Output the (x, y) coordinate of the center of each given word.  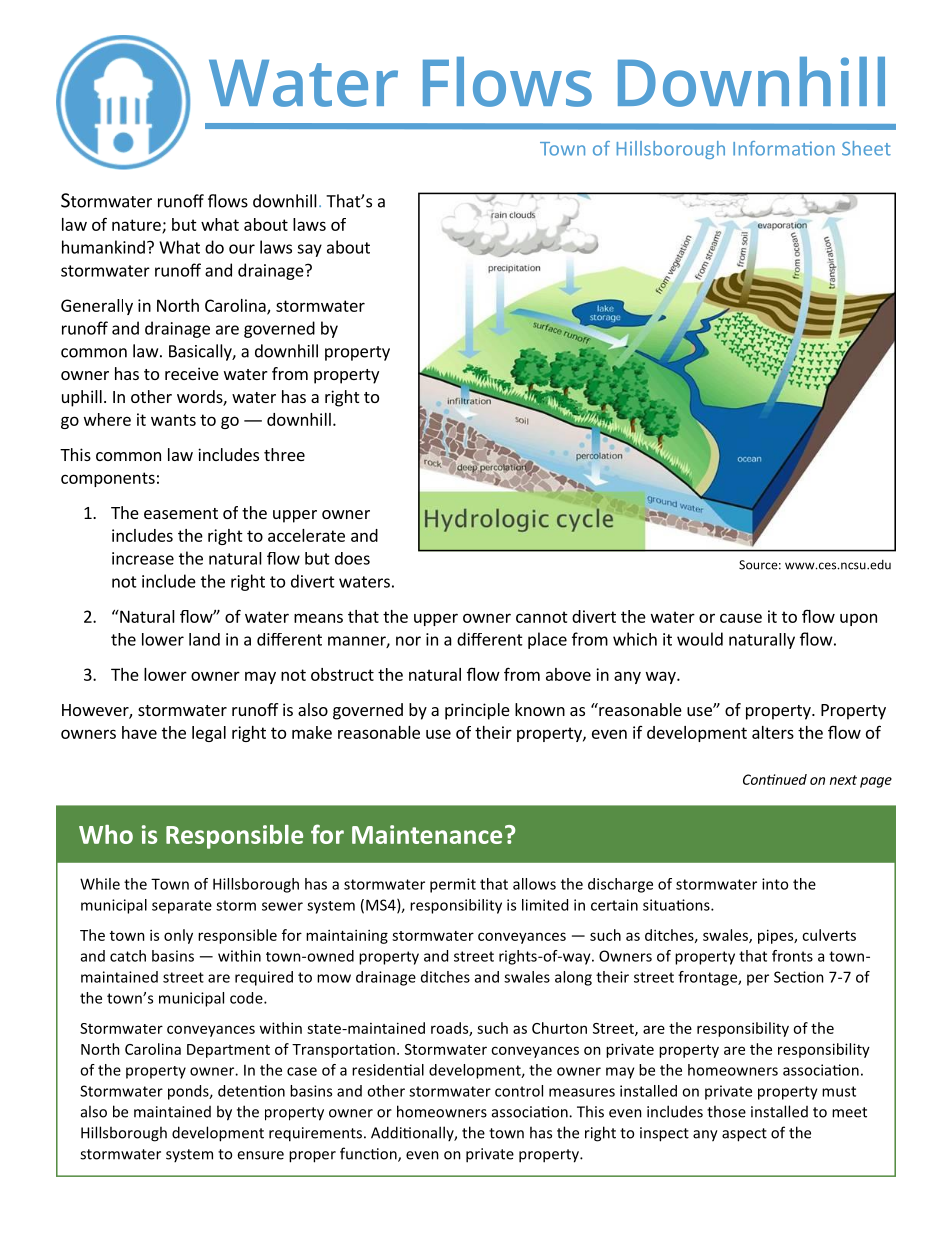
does (352, 558)
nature (137, 226)
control (519, 1091)
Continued (775, 779)
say (309, 250)
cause (741, 618)
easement (181, 513)
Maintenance (427, 834)
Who (106, 834)
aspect (744, 1135)
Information (784, 148)
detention (251, 1091)
